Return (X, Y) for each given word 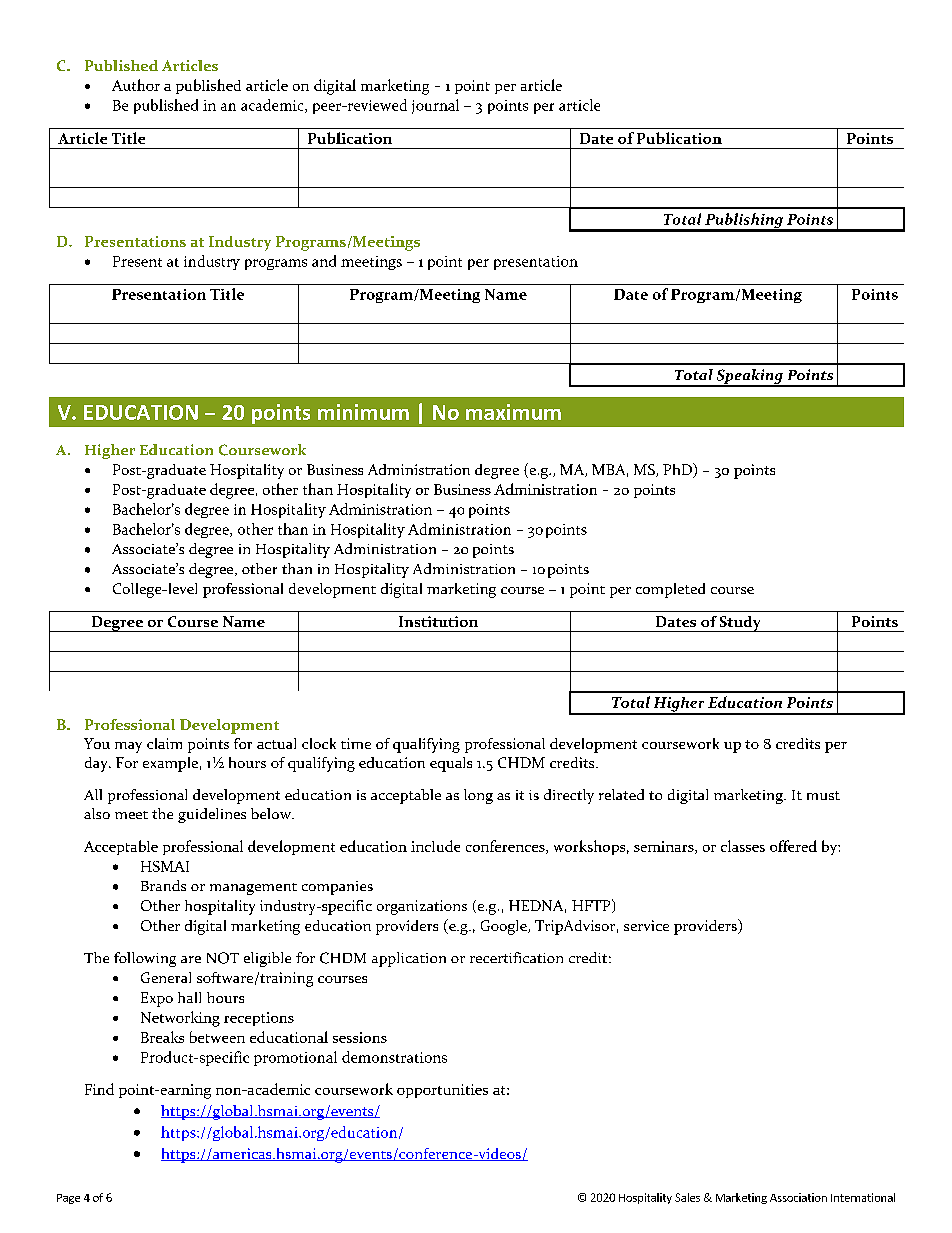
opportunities (442, 1091)
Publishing (744, 222)
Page (68, 1199)
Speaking (749, 378)
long (478, 796)
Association (798, 1197)
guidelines (212, 815)
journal (435, 106)
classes (743, 846)
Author (136, 85)
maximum (513, 412)
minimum (363, 412)
